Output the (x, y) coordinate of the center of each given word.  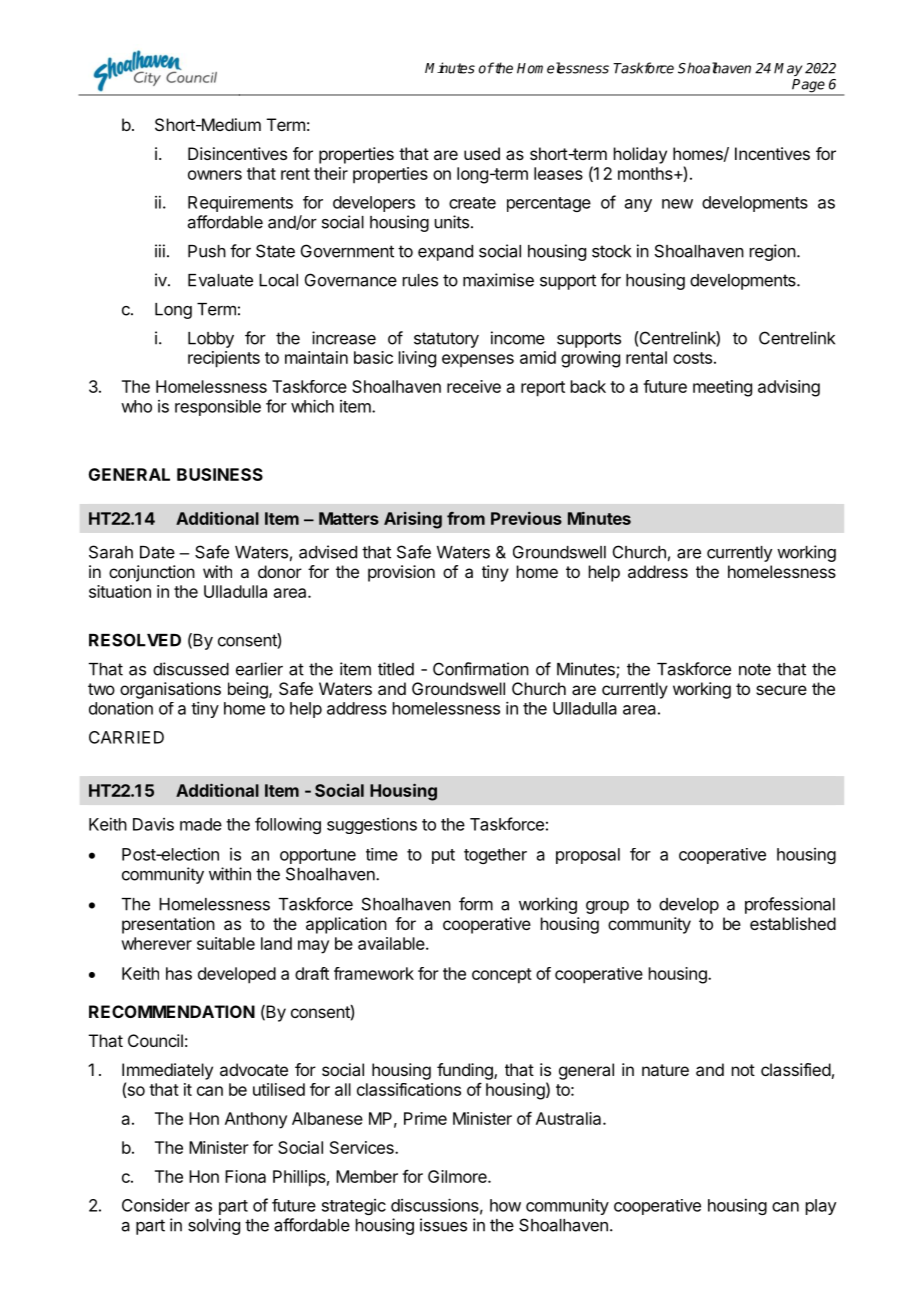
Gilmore (458, 1176)
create (472, 203)
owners (215, 175)
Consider (156, 1205)
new (677, 204)
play (821, 1207)
